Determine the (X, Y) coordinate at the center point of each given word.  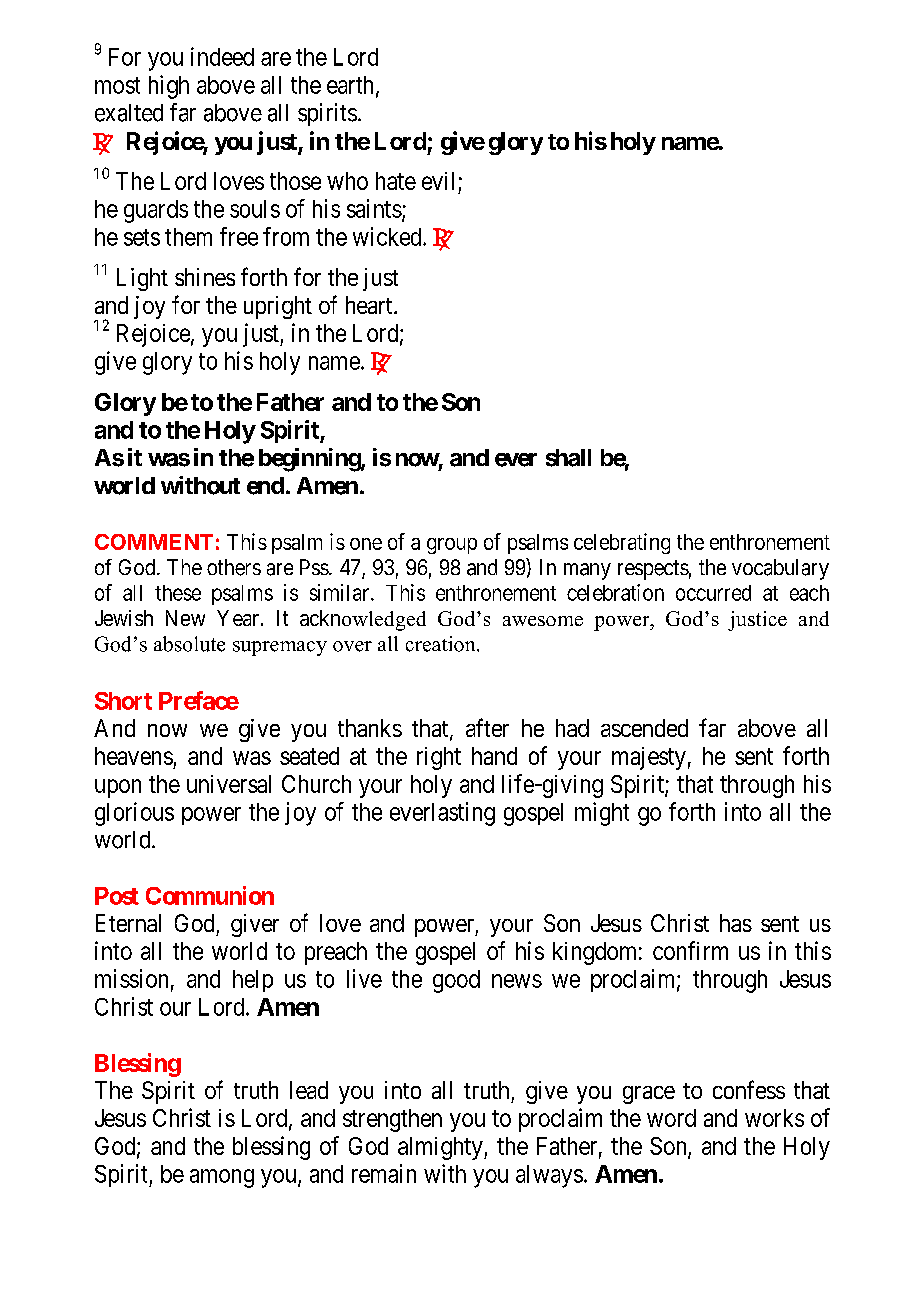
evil (438, 181)
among (222, 1178)
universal (229, 784)
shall (568, 458)
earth (352, 86)
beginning (310, 460)
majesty (649, 758)
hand (494, 756)
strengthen (392, 1120)
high (169, 87)
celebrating (622, 543)
